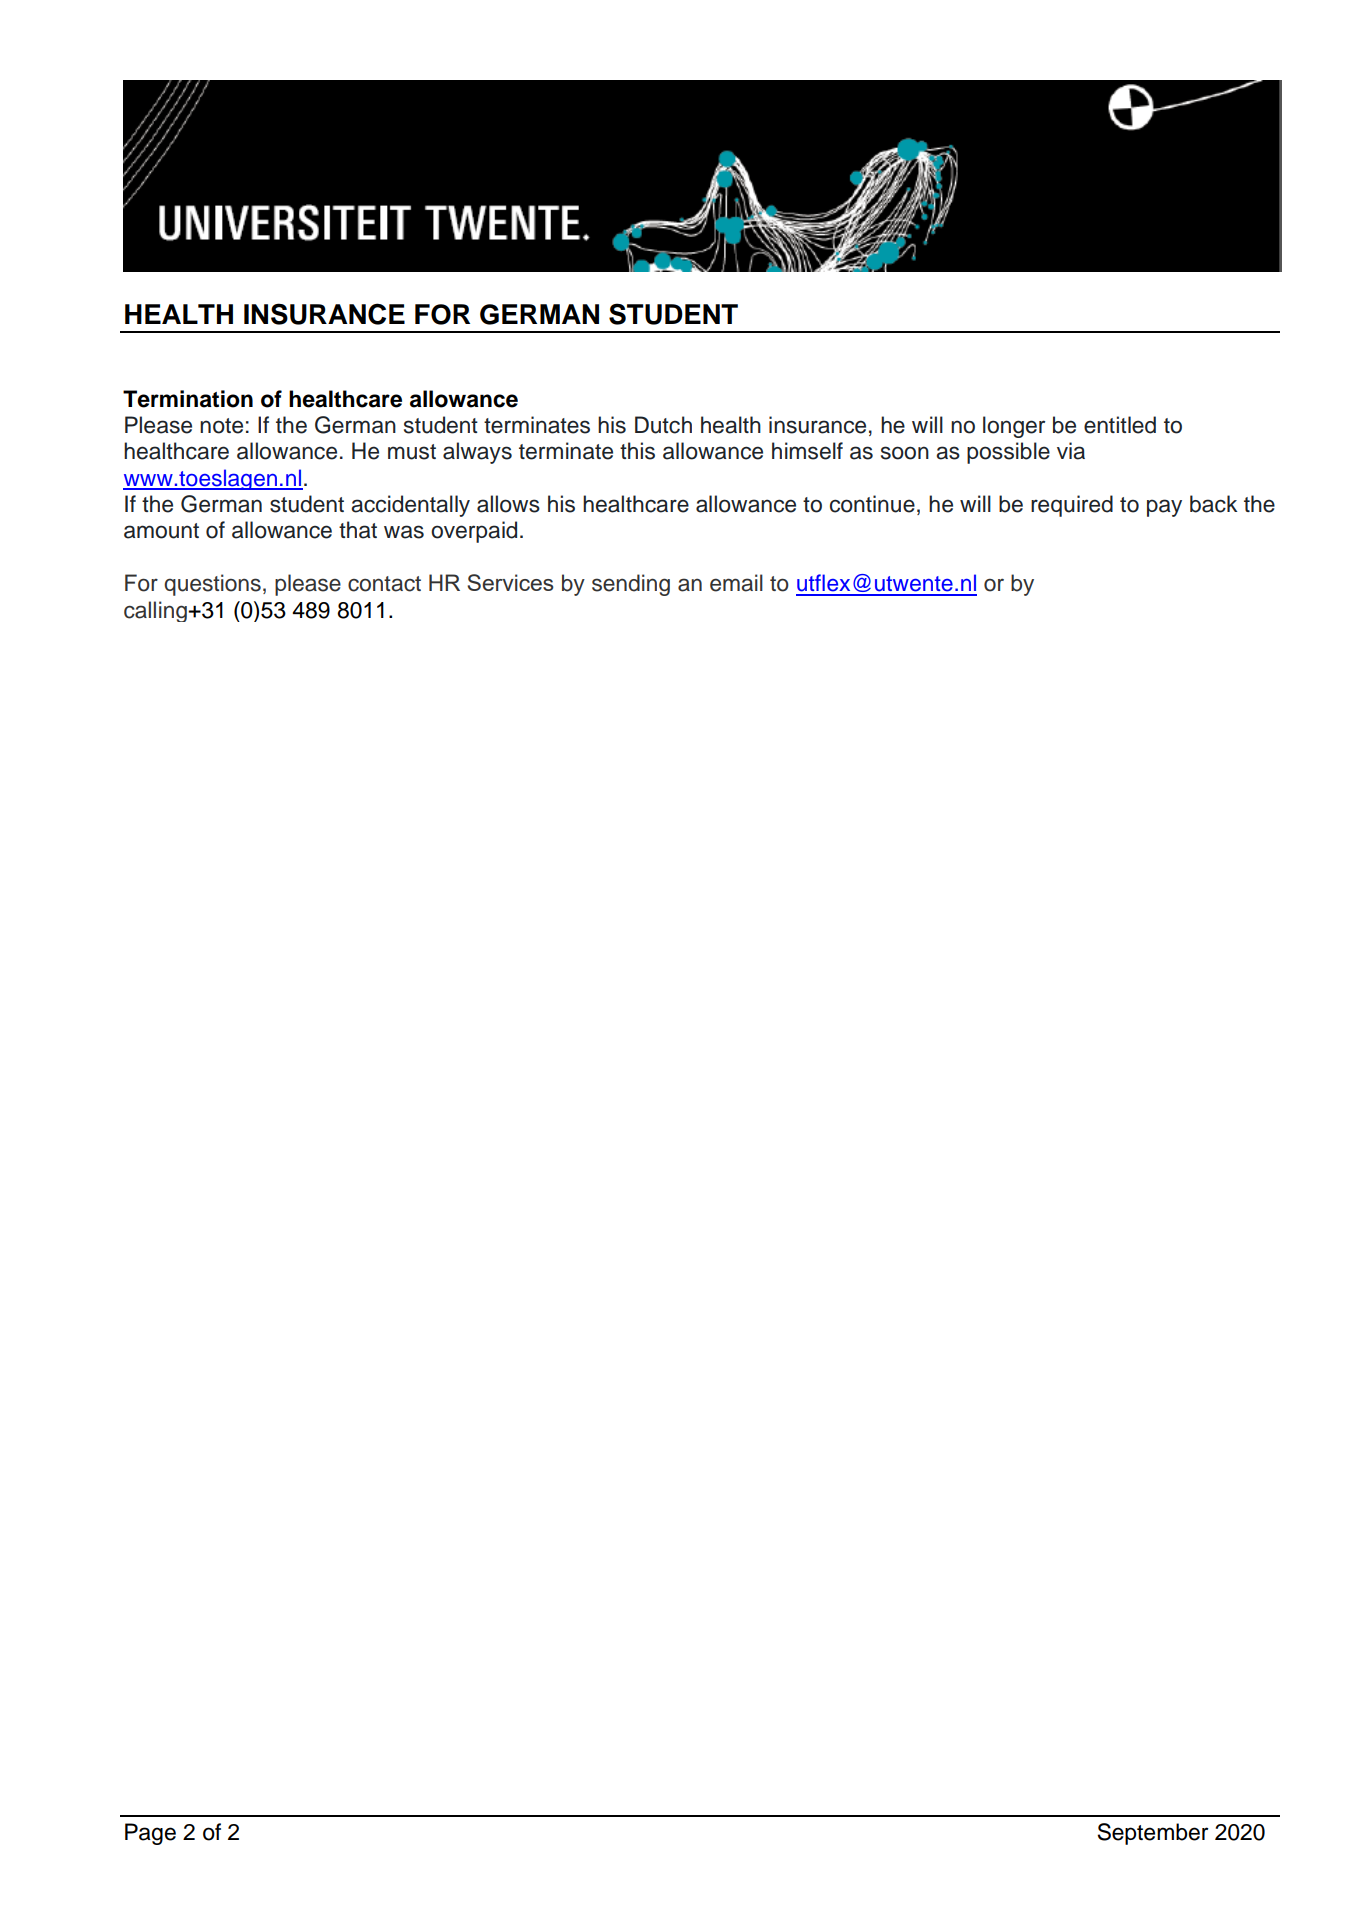 This page has height=1926, width=1362. Describe the element at coordinates (1164, 508) in the page. I see `pay` at that location.
